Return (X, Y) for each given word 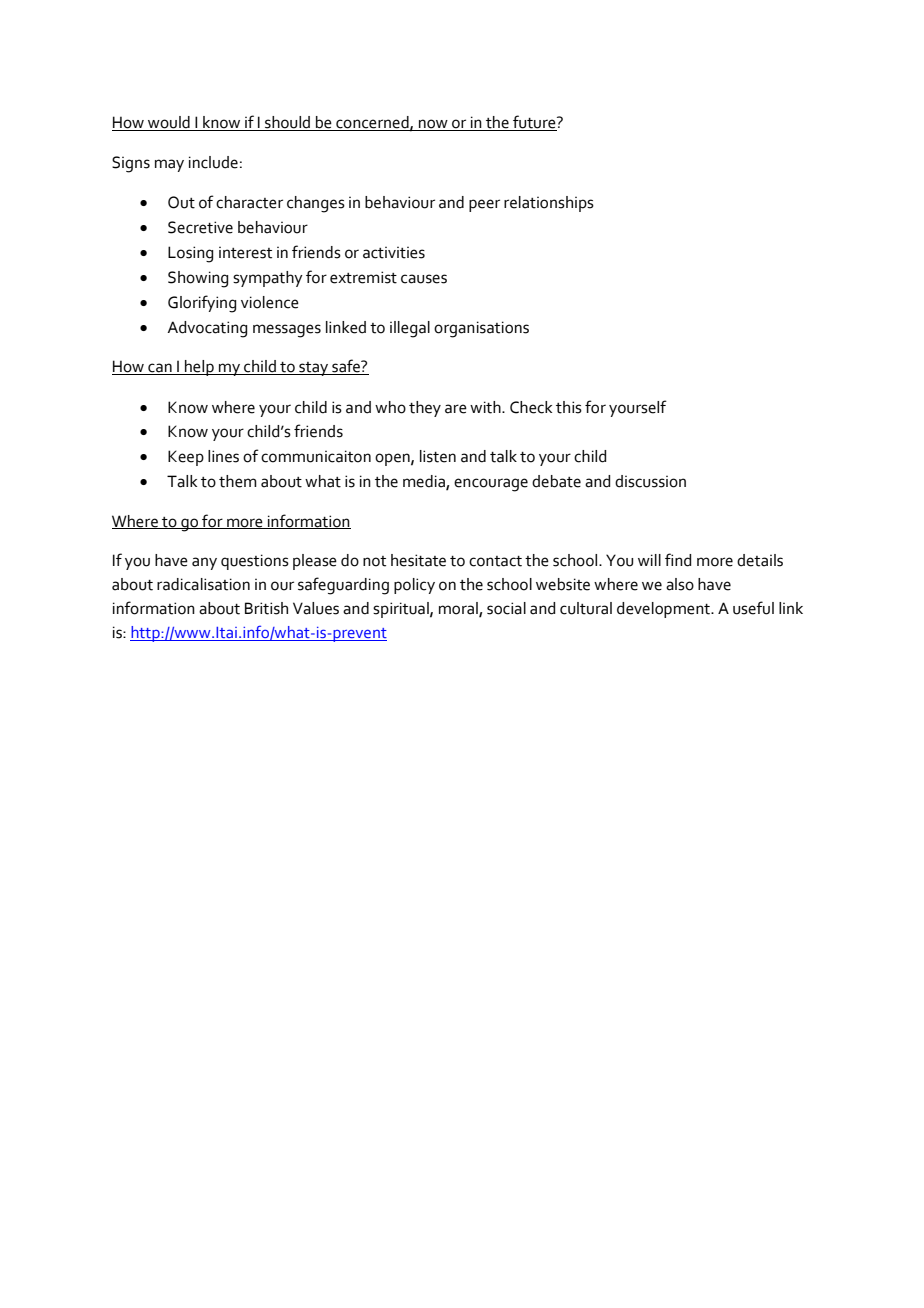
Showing (198, 279)
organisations (481, 329)
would (169, 123)
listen (438, 456)
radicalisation (203, 584)
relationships (549, 204)
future (534, 123)
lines (223, 456)
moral (459, 609)
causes (424, 279)
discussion (650, 481)
